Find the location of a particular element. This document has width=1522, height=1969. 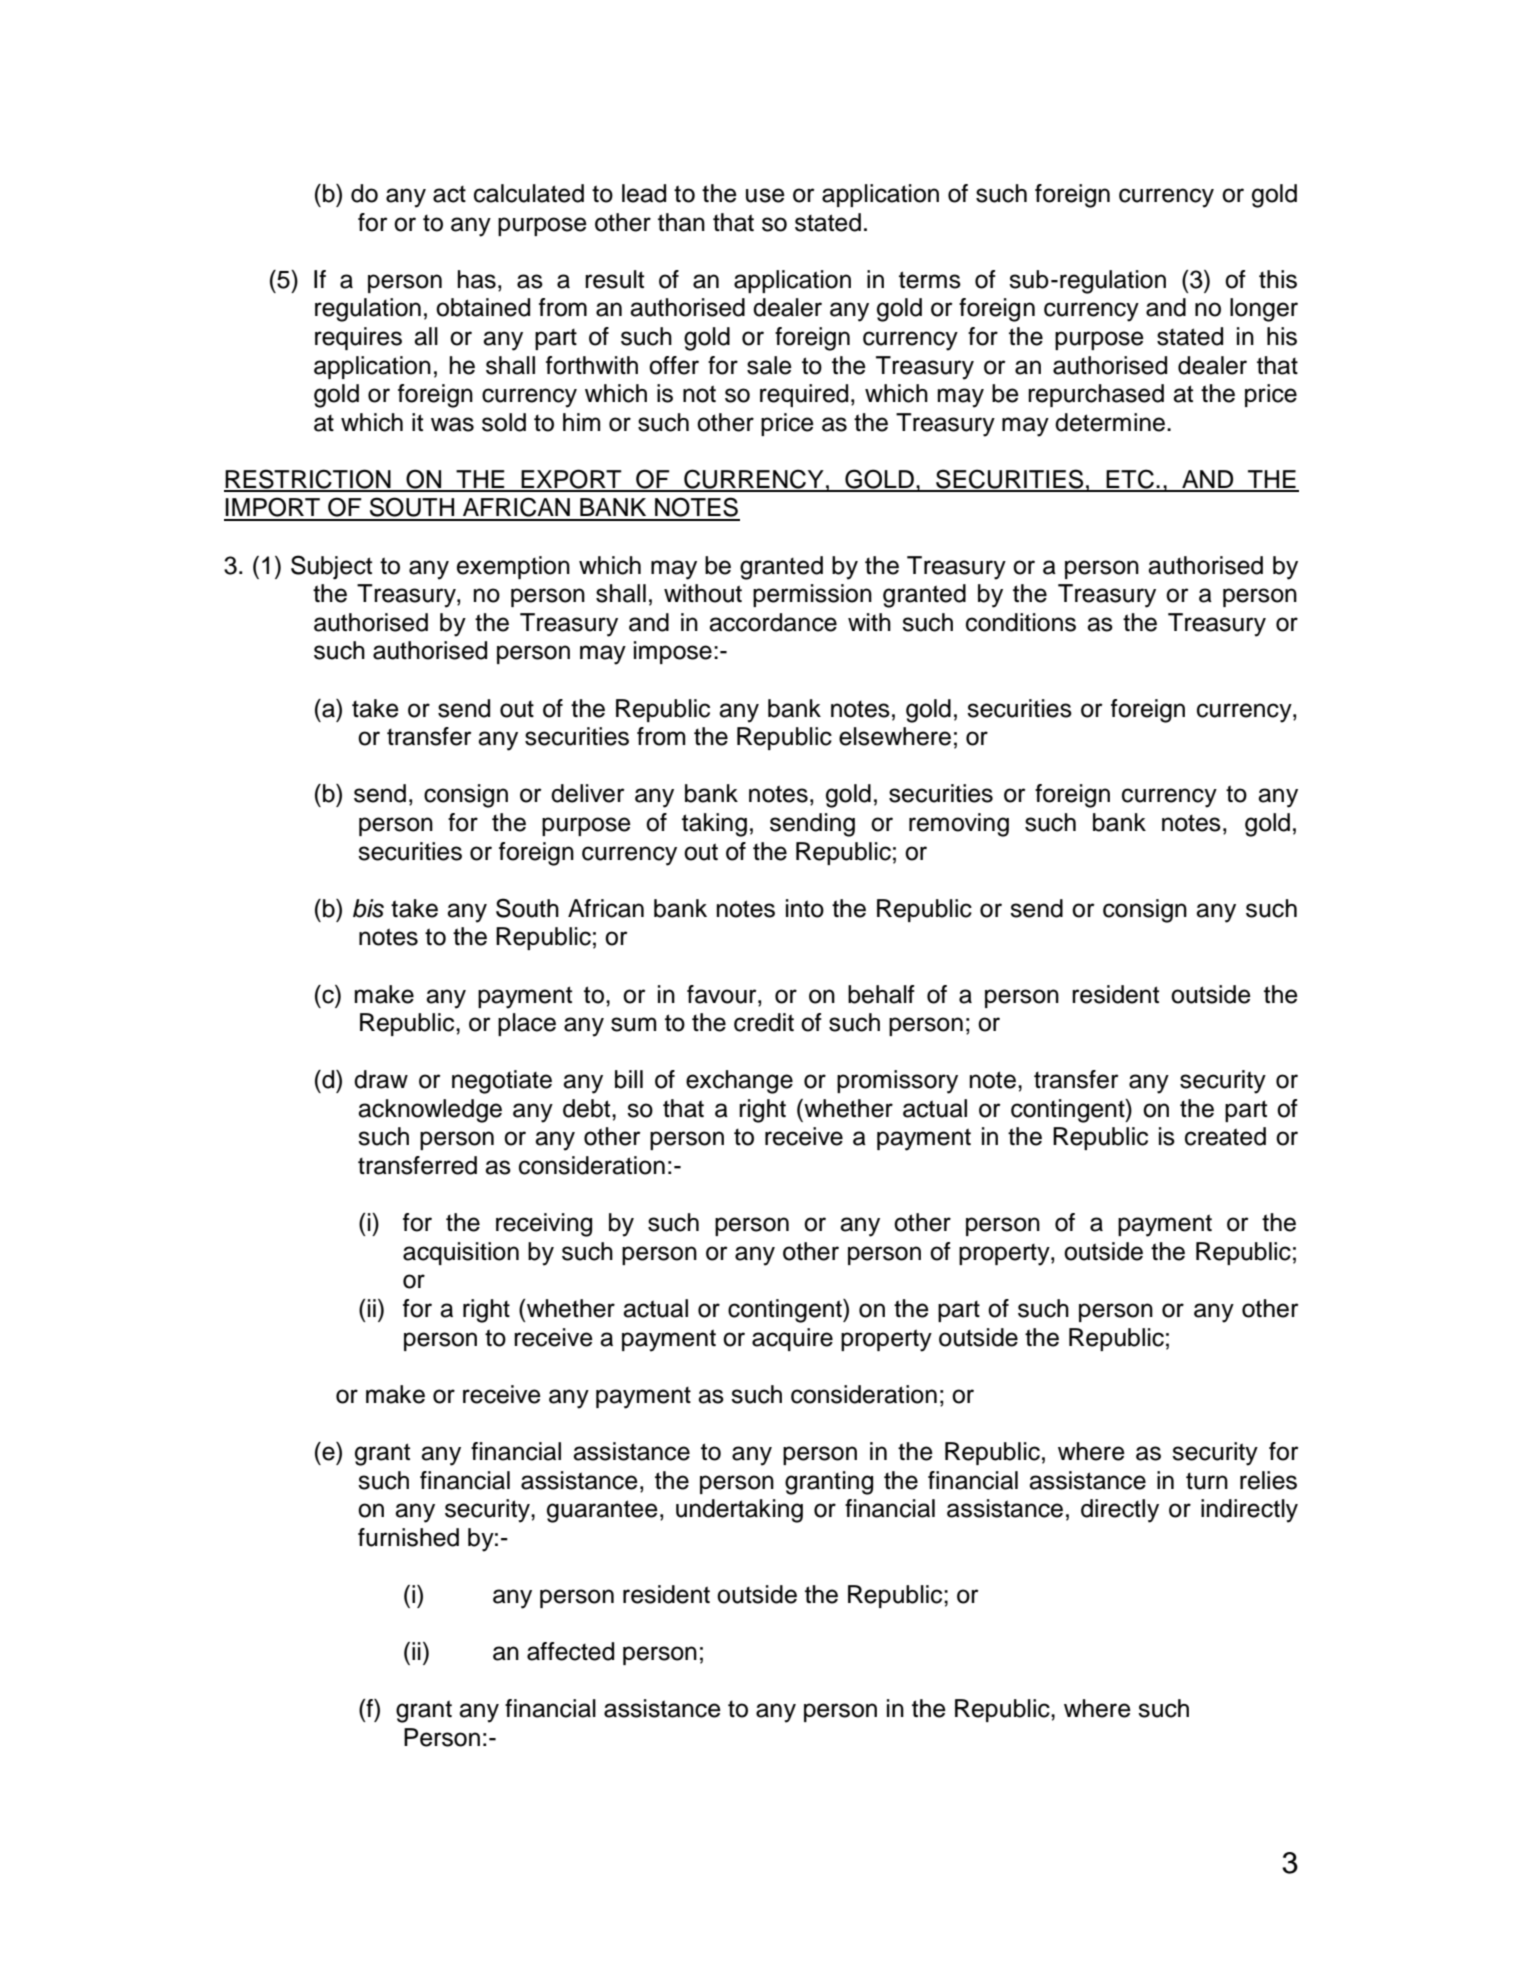

into is located at coordinates (805, 908).
